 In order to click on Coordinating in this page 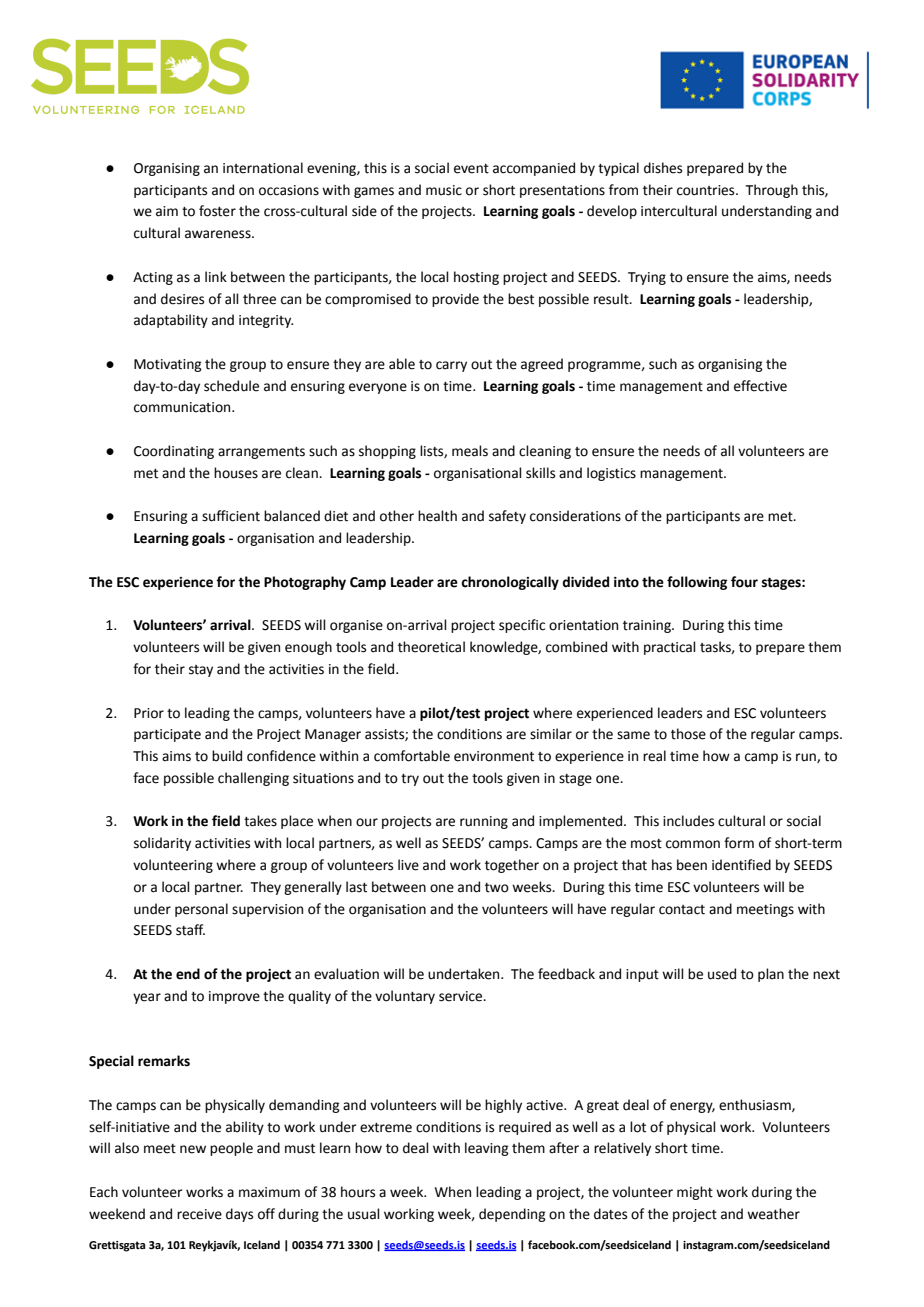, I will do `click(174, 452)`.
